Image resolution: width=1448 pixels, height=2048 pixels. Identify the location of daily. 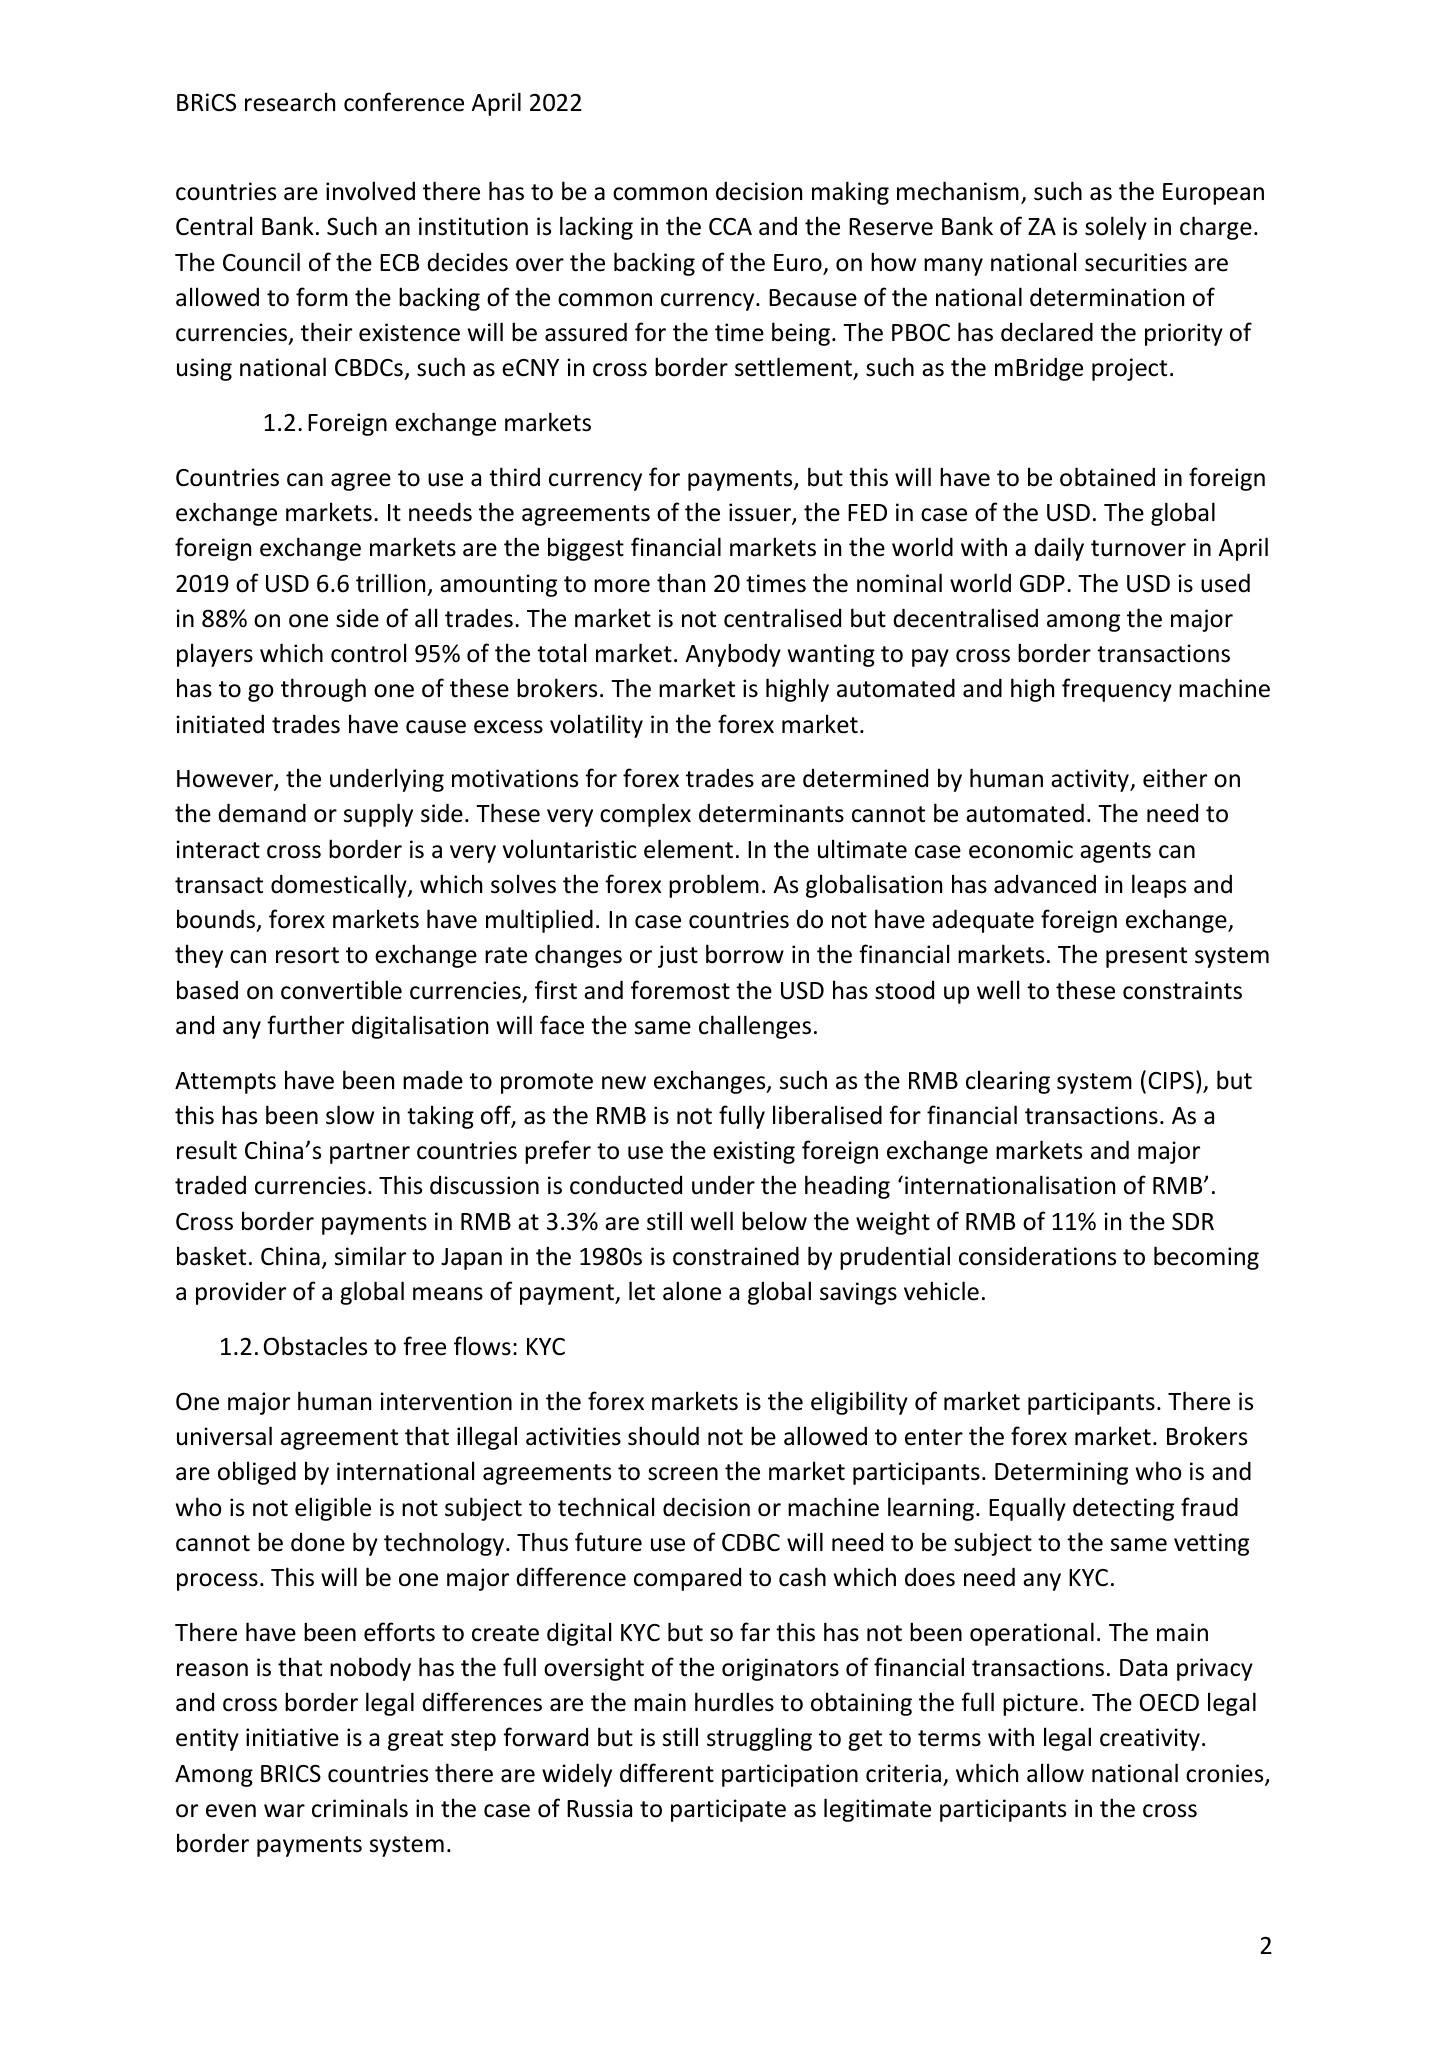
(1059, 549).
